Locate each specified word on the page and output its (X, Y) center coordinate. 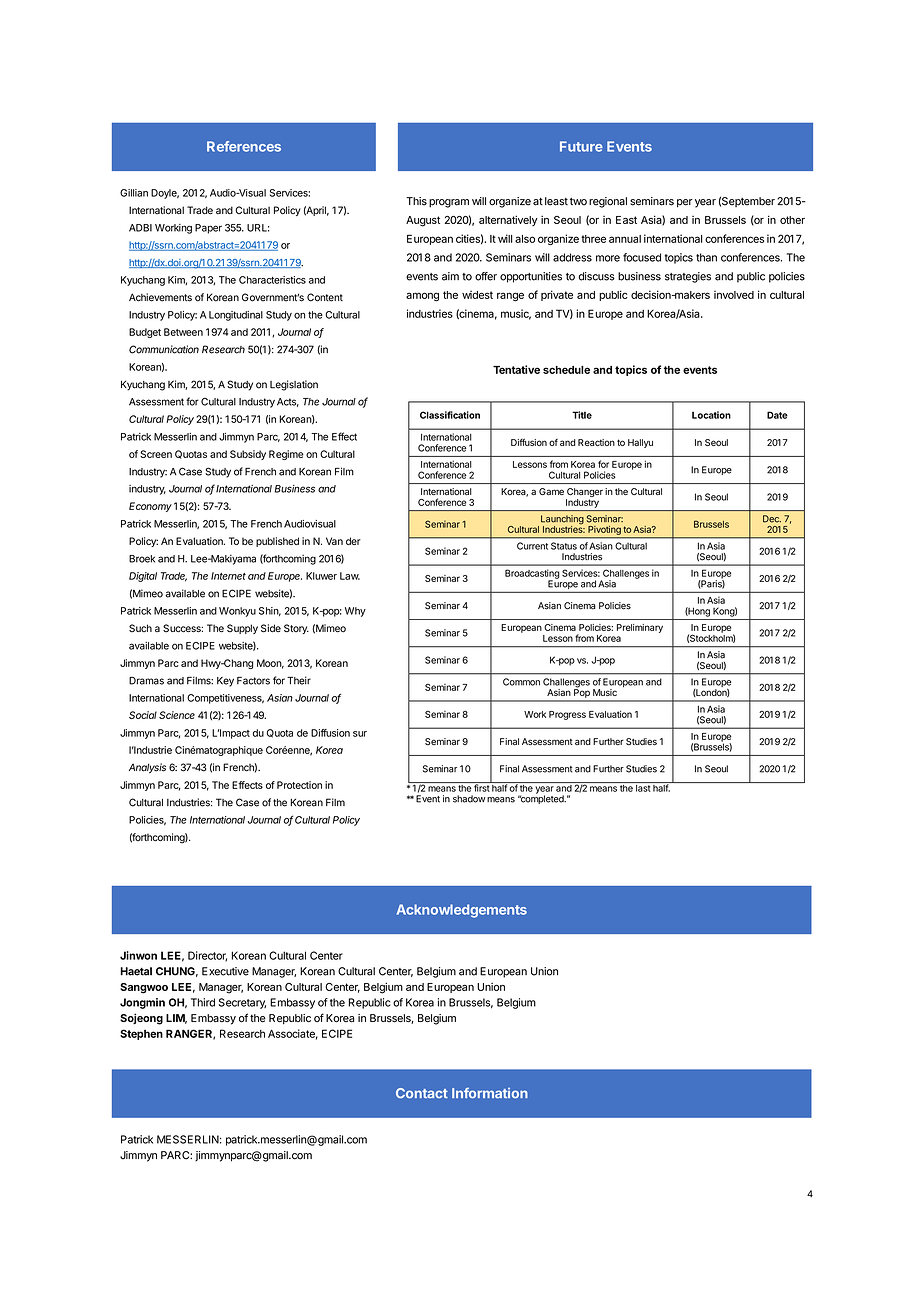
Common (521, 682)
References (244, 146)
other (792, 220)
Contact (422, 1093)
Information (490, 1093)
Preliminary (640, 628)
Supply (242, 629)
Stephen (141, 1034)
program (449, 203)
